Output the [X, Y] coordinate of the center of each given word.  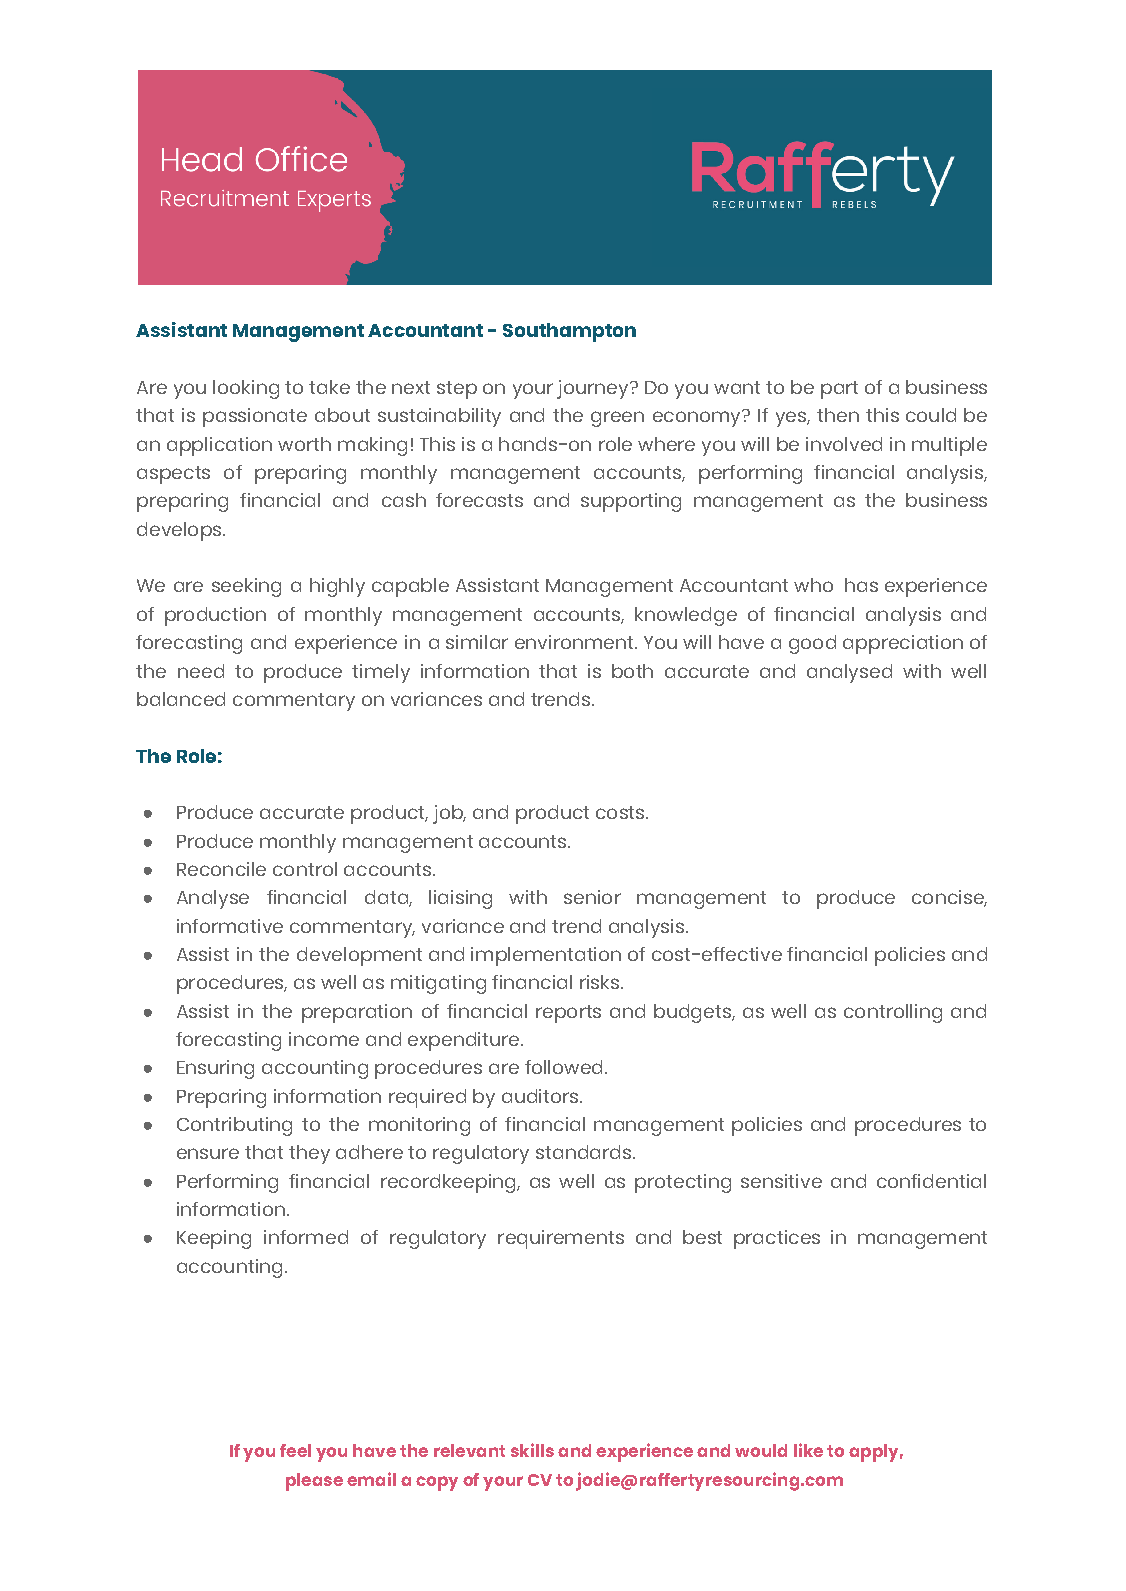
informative [230, 926]
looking [246, 389]
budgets [693, 1013]
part [839, 390]
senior [592, 897]
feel [295, 1450]
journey [594, 389]
